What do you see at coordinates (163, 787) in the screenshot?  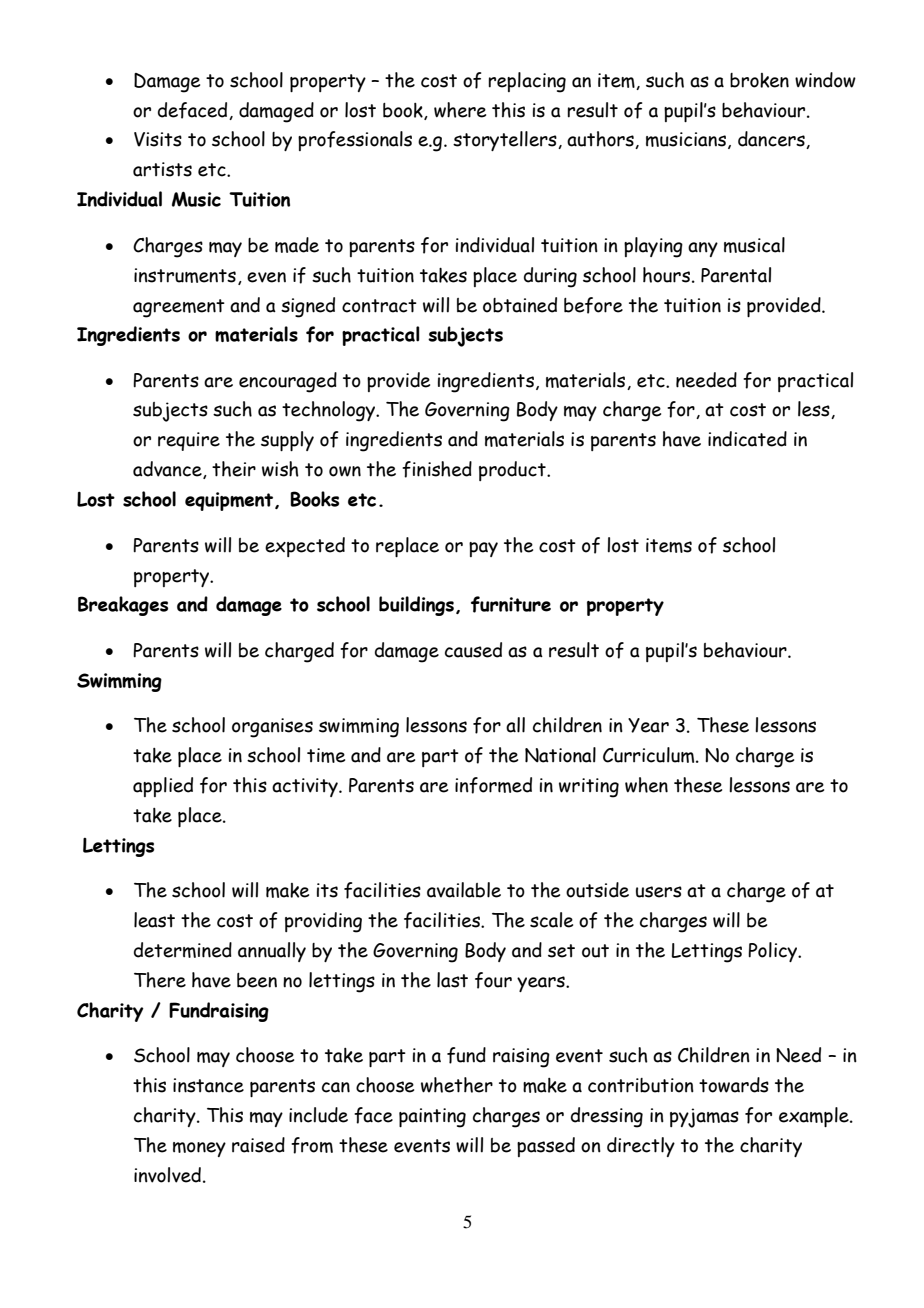 I see `applied` at bounding box center [163, 787].
